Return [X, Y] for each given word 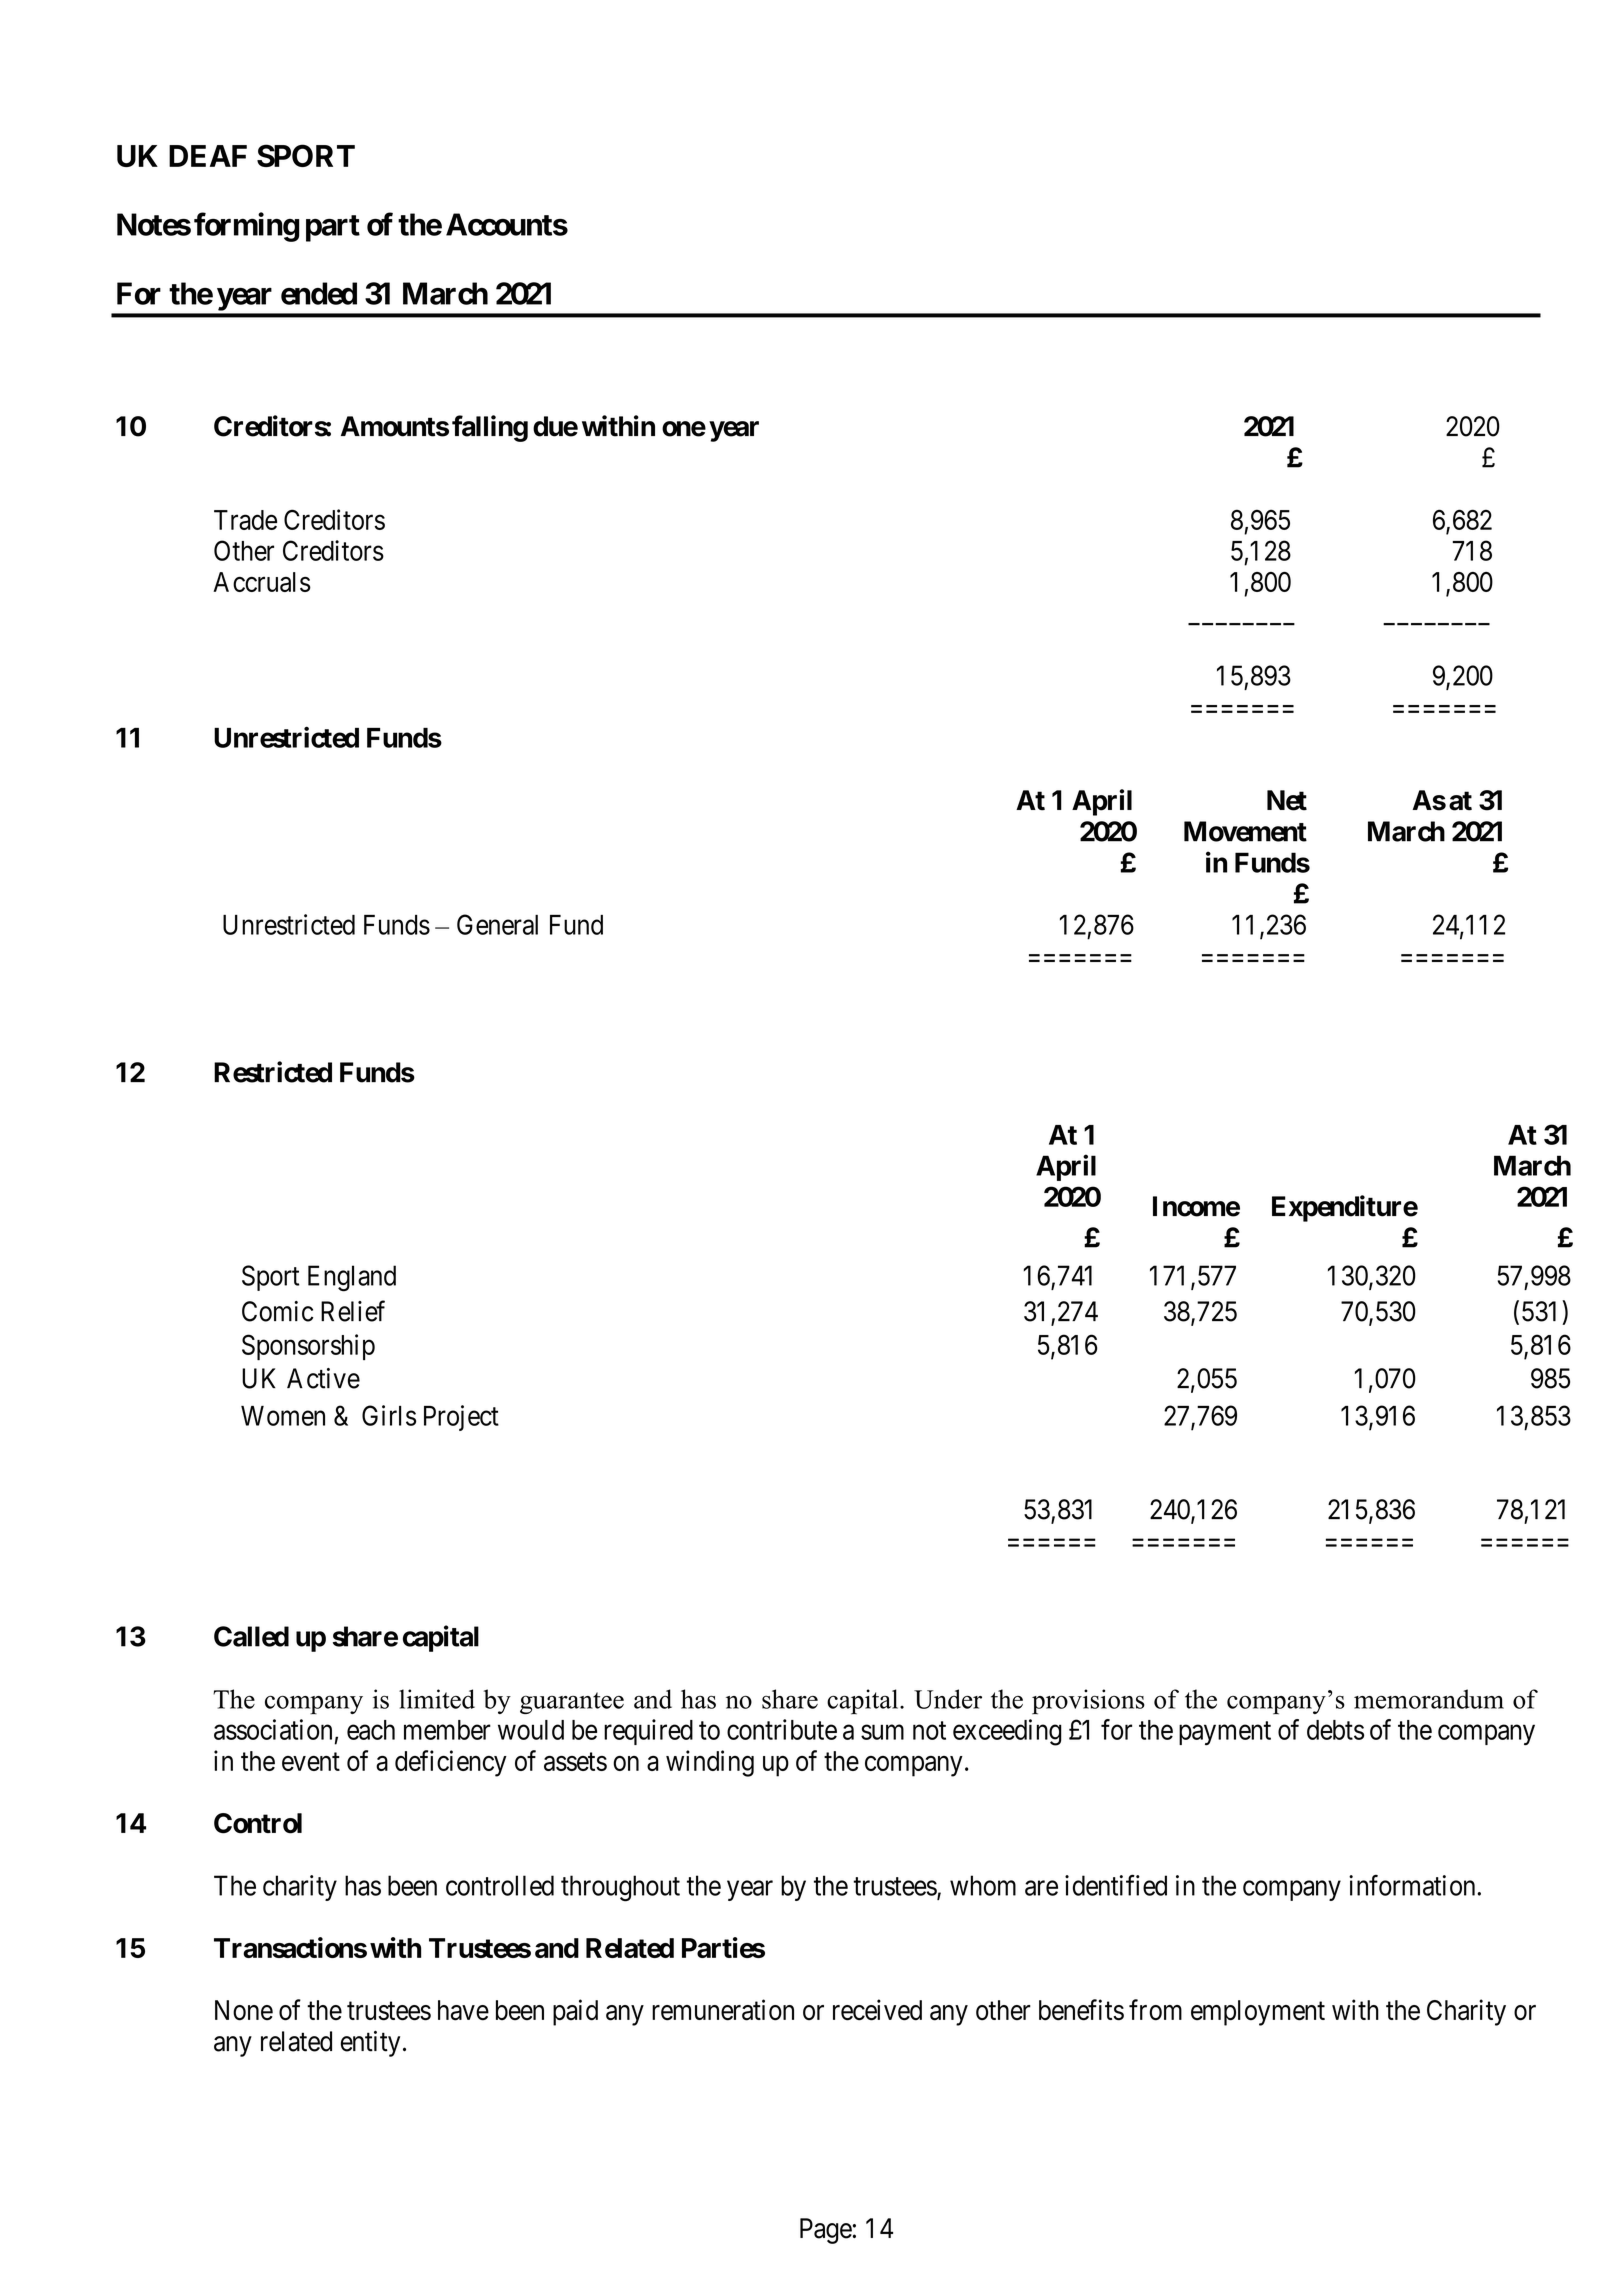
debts [1335, 1730]
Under [948, 1699]
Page [826, 2231]
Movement [1245, 831]
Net [1287, 800]
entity [370, 2044]
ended [319, 293]
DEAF [208, 156]
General [497, 924]
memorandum [1429, 1699]
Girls [389, 1415]
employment [1258, 2013]
